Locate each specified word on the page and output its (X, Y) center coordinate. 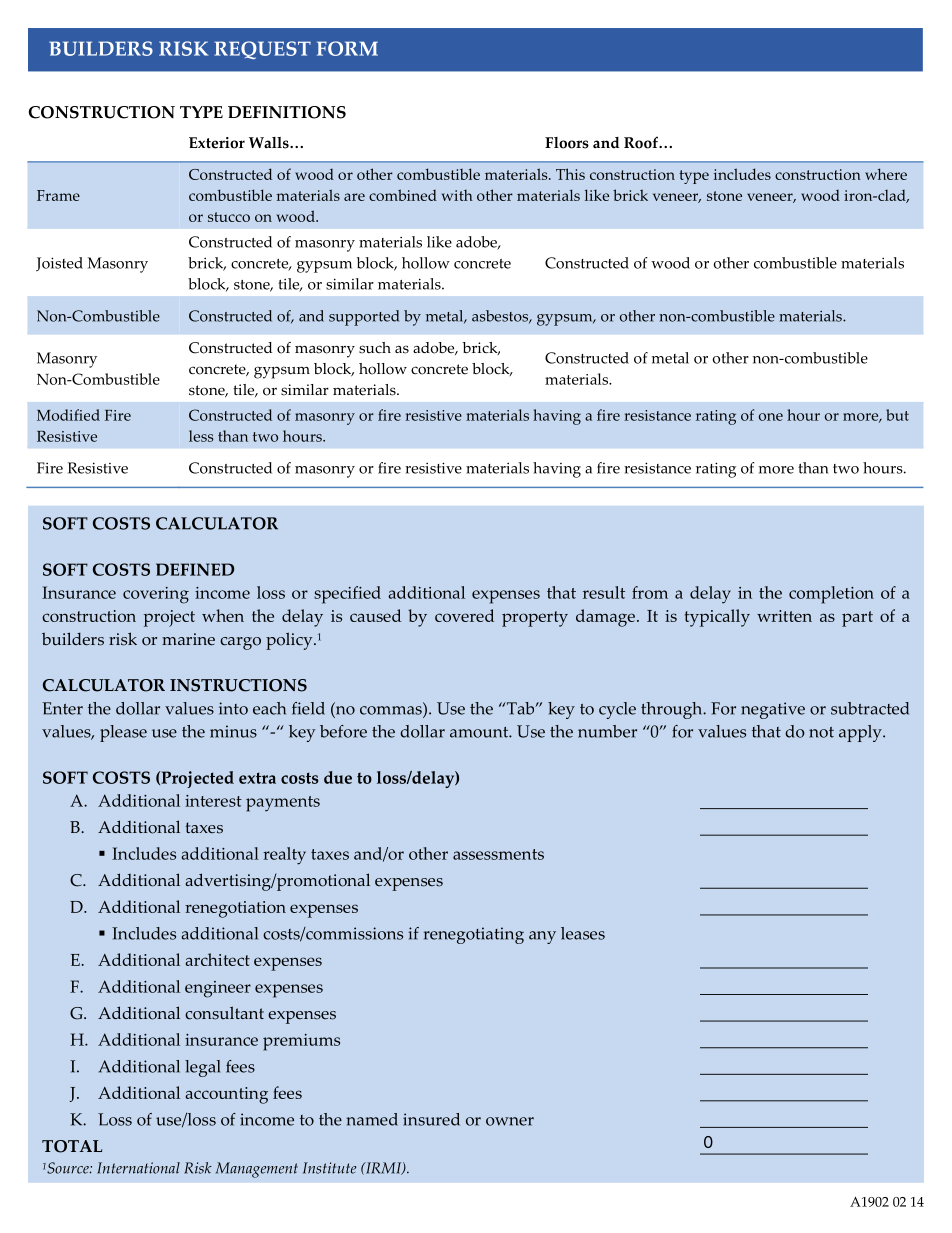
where (886, 174)
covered (464, 615)
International (138, 1168)
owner (510, 1121)
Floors (567, 143)
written (784, 616)
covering (156, 595)
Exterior (217, 143)
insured (431, 1119)
